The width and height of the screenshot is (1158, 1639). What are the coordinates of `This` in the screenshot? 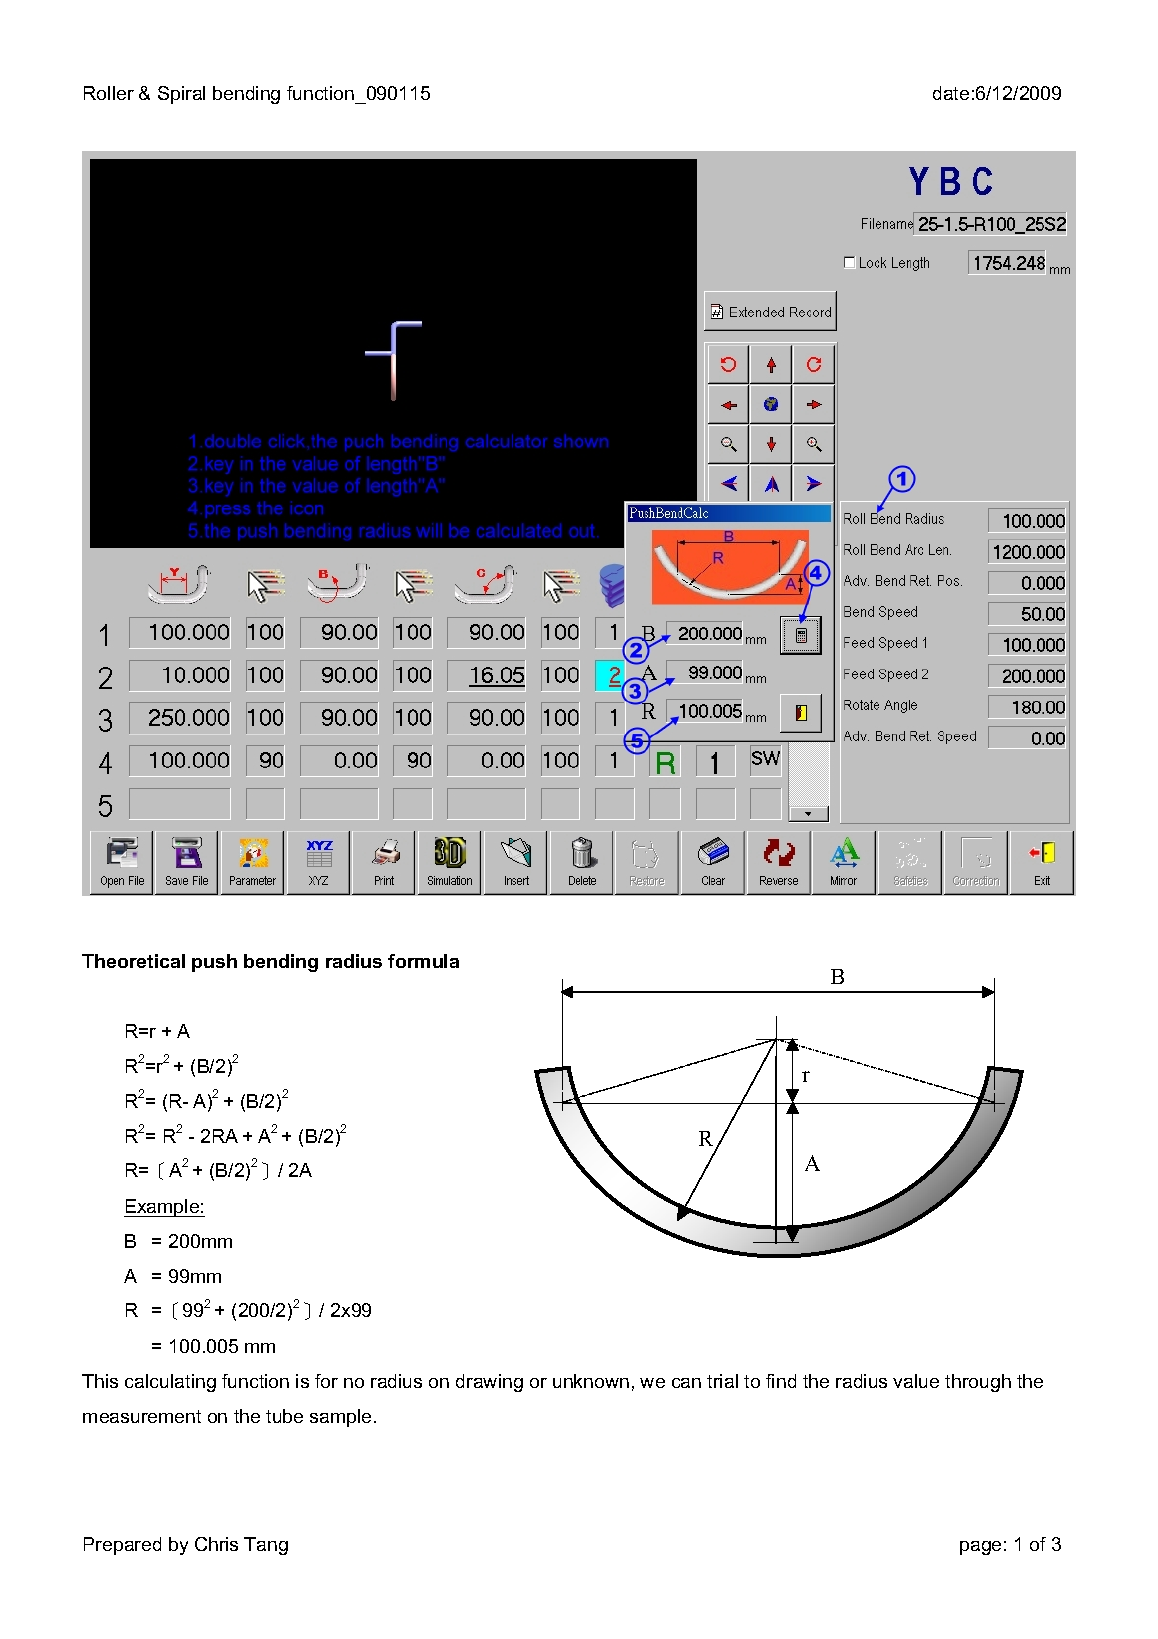 It's located at (100, 1381).
